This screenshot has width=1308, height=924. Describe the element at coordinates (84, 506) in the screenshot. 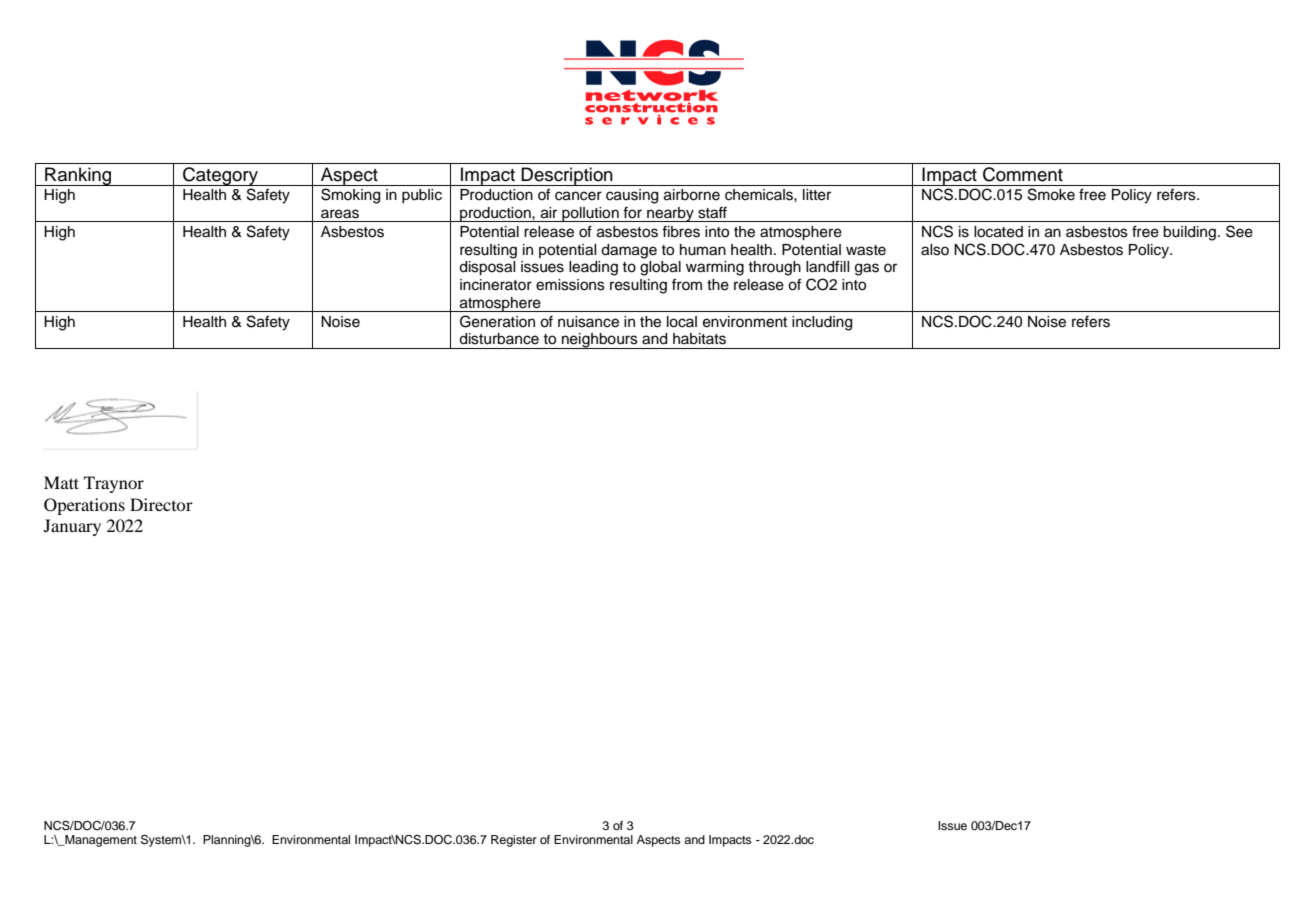

I see `Operations` at that location.
